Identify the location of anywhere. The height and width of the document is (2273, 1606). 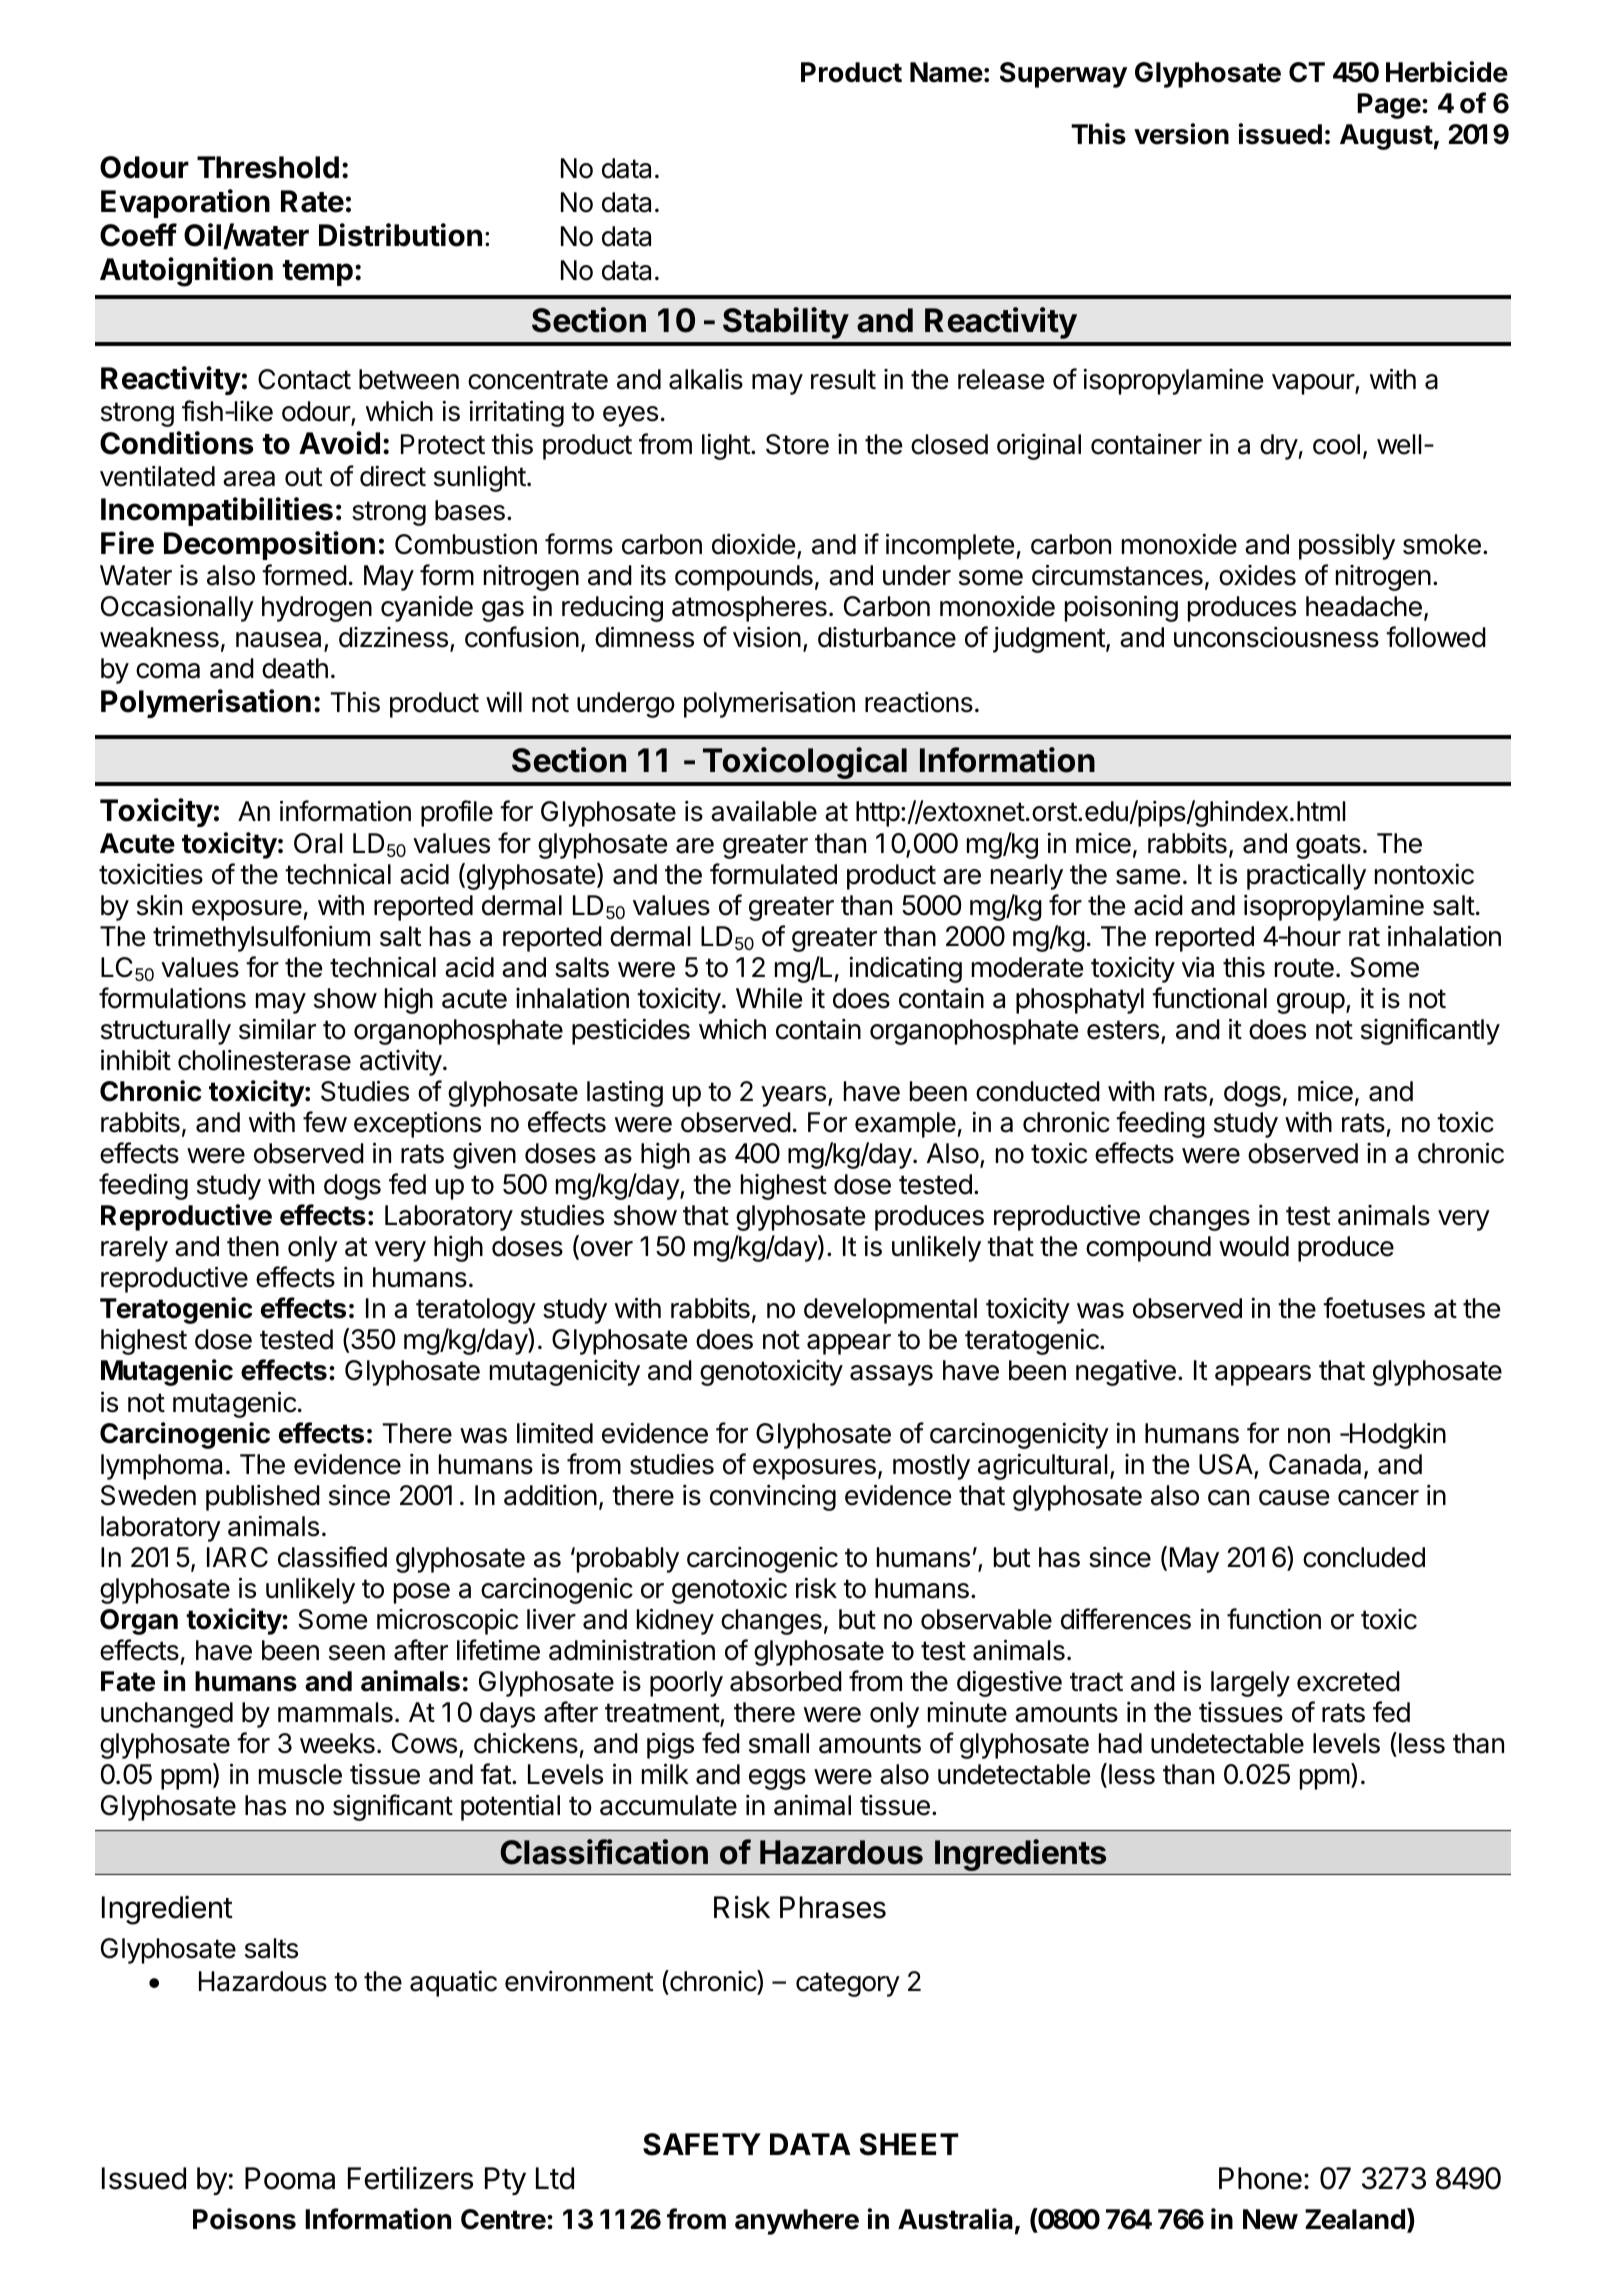
(797, 2222).
